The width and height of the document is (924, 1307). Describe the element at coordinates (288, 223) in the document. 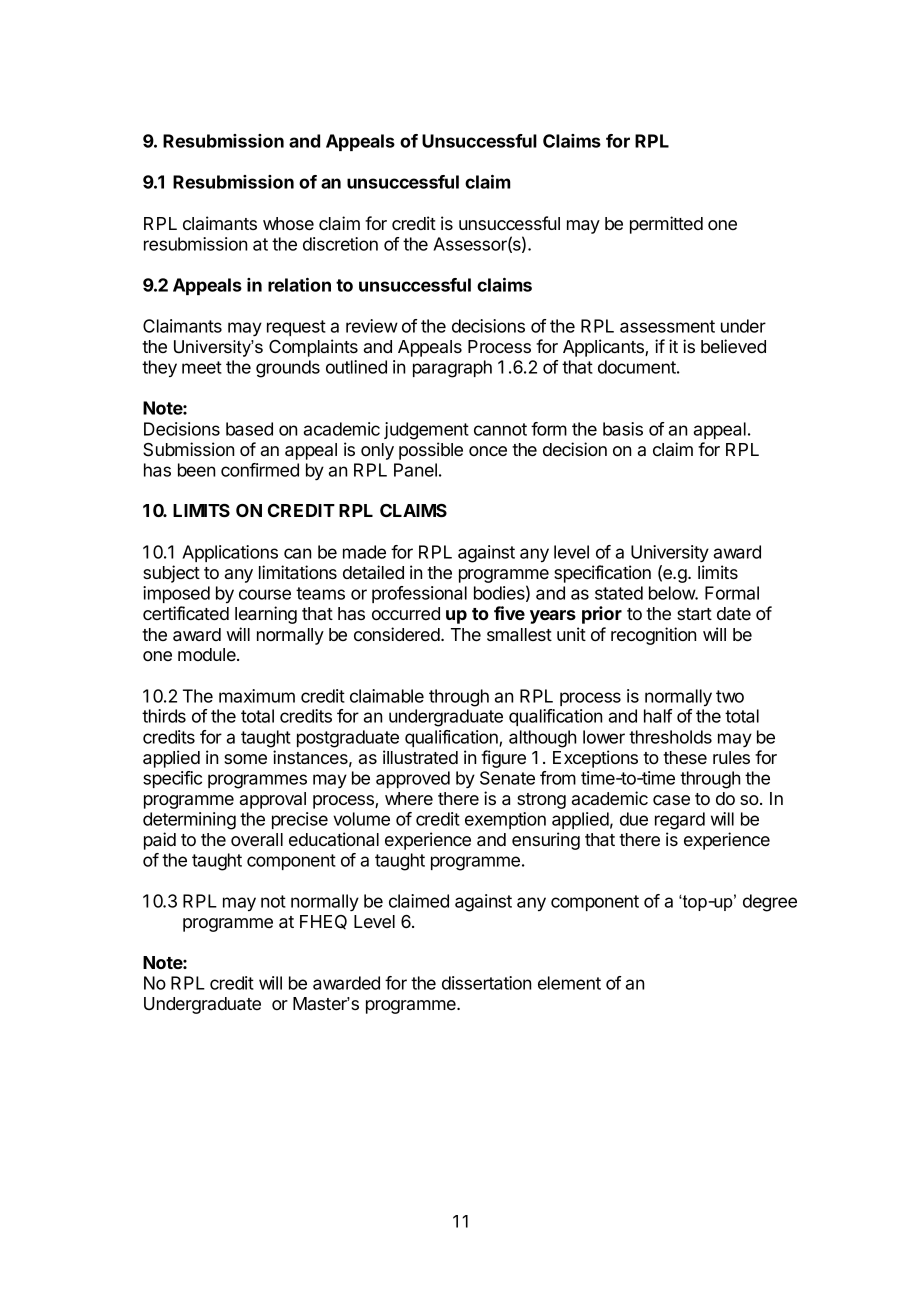

I see `whose` at that location.
